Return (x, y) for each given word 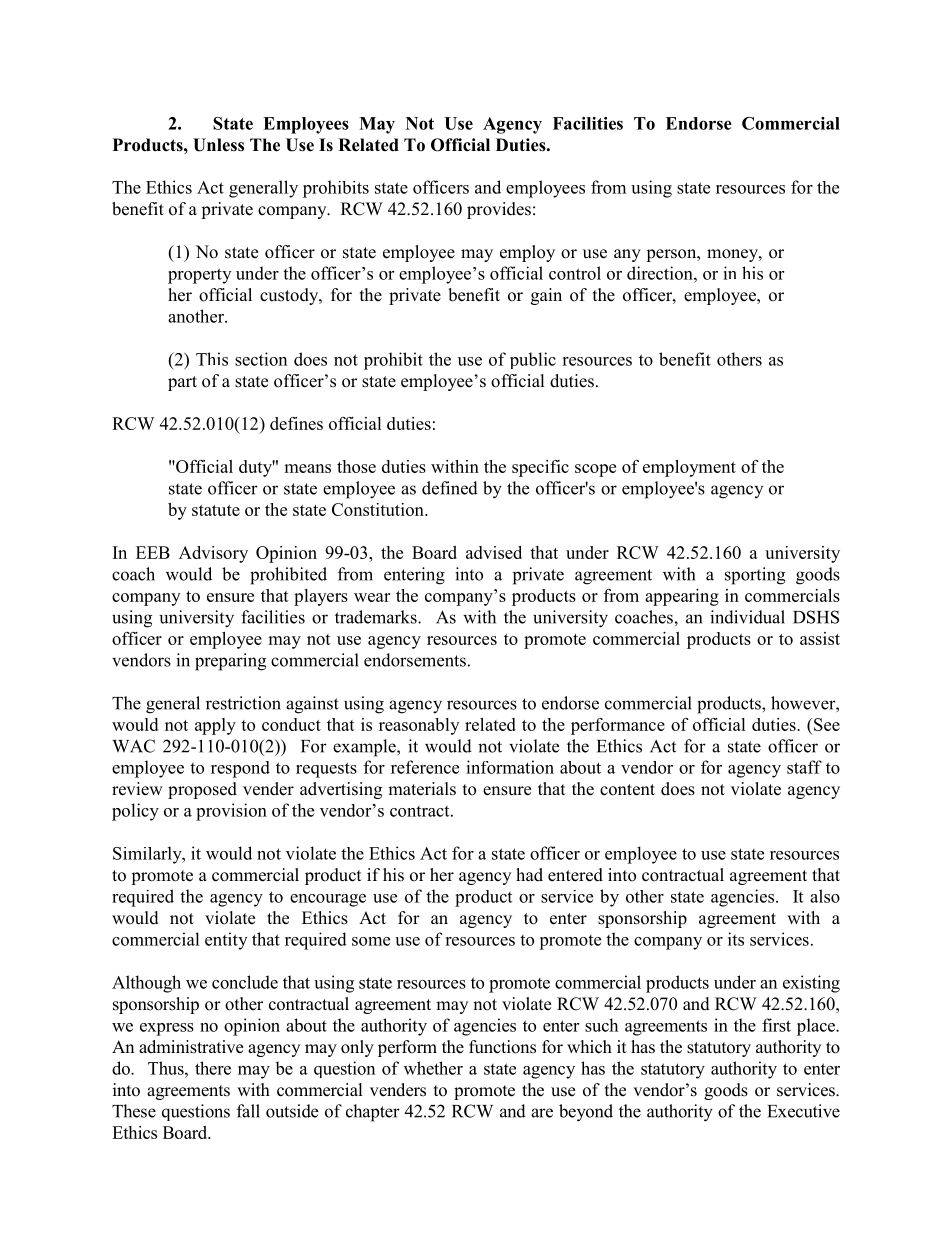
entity (226, 941)
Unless (218, 145)
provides (499, 210)
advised (494, 552)
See (827, 724)
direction (661, 273)
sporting (755, 576)
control (575, 273)
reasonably (419, 726)
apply (215, 726)
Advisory (213, 554)
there (213, 1068)
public (533, 360)
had (529, 875)
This (212, 359)
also (825, 896)
